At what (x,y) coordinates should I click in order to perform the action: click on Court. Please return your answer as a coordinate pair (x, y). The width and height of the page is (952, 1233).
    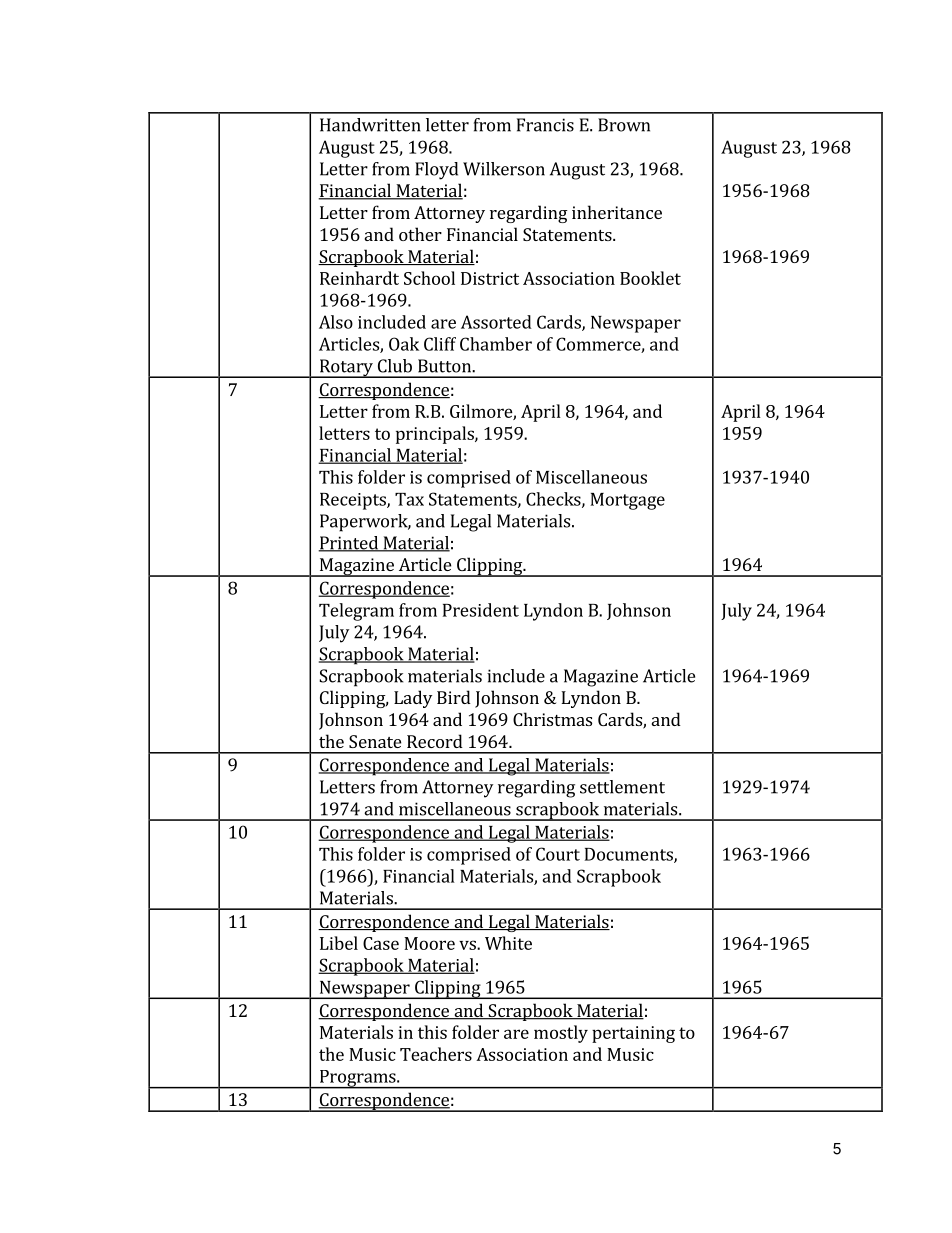
    Looking at the image, I should click on (558, 854).
